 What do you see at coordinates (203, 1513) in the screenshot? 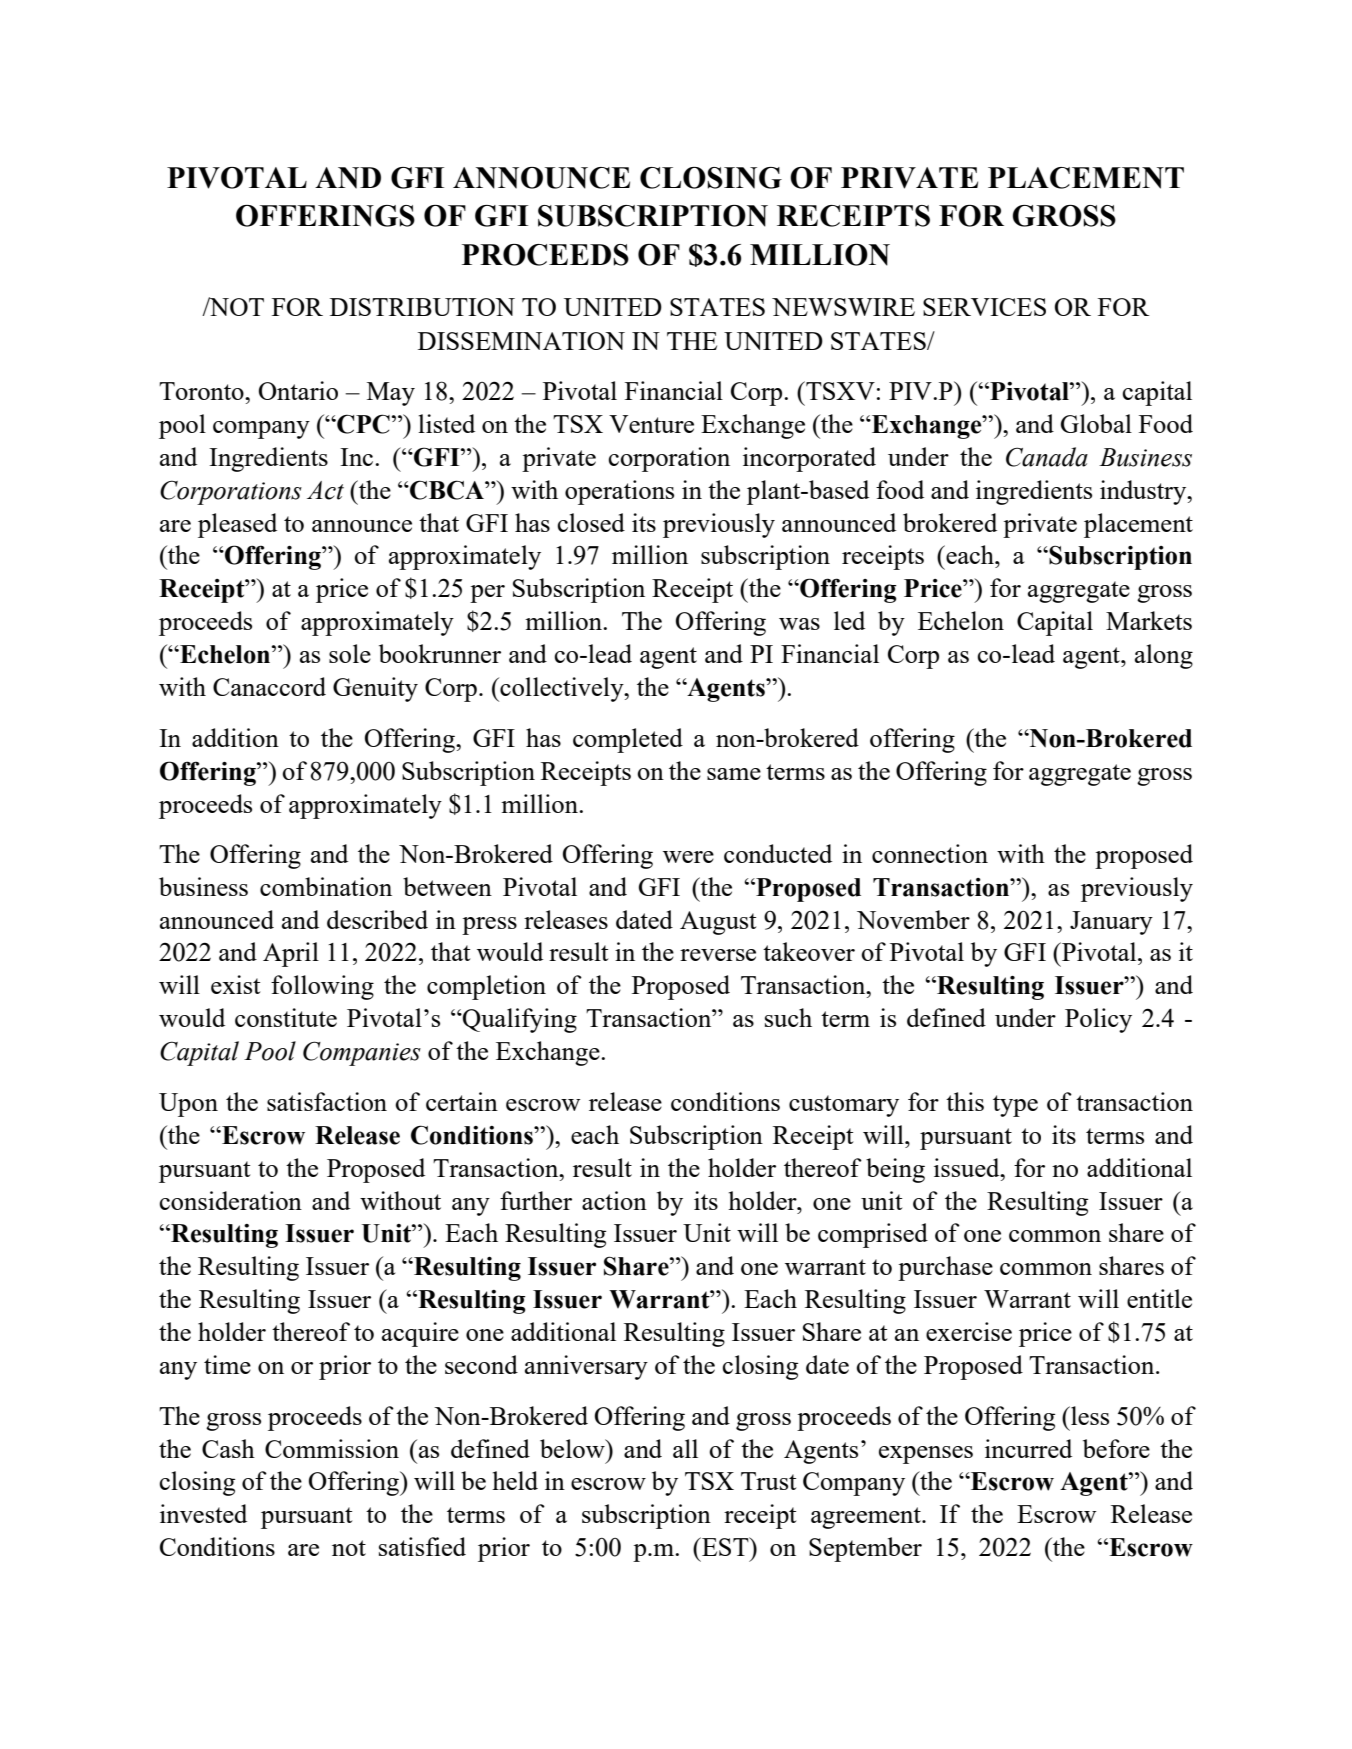
I see `invested` at bounding box center [203, 1513].
